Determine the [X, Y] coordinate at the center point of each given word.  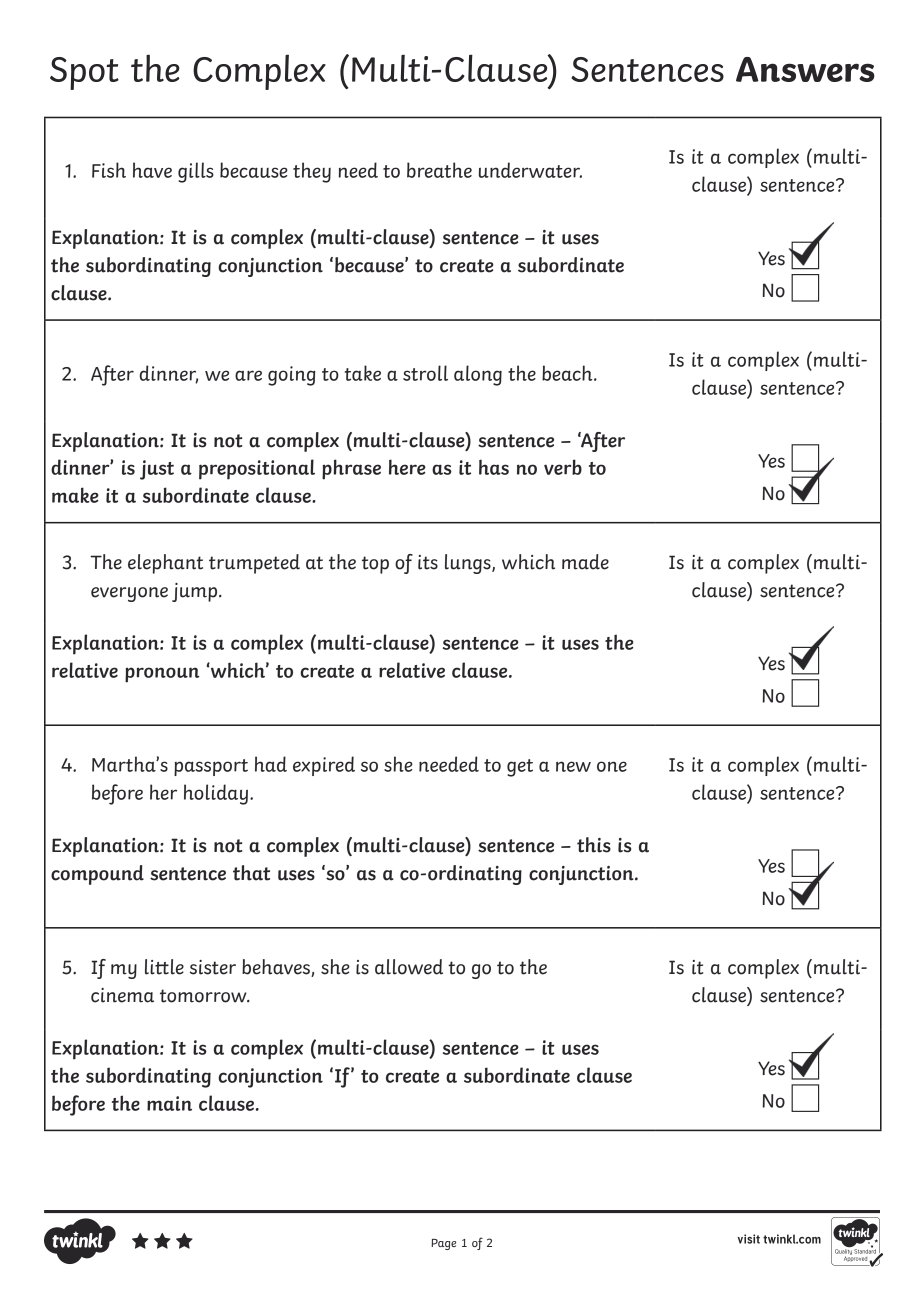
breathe [439, 170]
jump [196, 592]
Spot [84, 73]
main [169, 1103]
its [428, 562]
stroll [425, 373]
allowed [409, 967]
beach [568, 373]
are [248, 375]
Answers [805, 69]
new [573, 766]
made [585, 562]
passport [211, 767]
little [164, 967]
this [594, 845]
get [520, 768]
